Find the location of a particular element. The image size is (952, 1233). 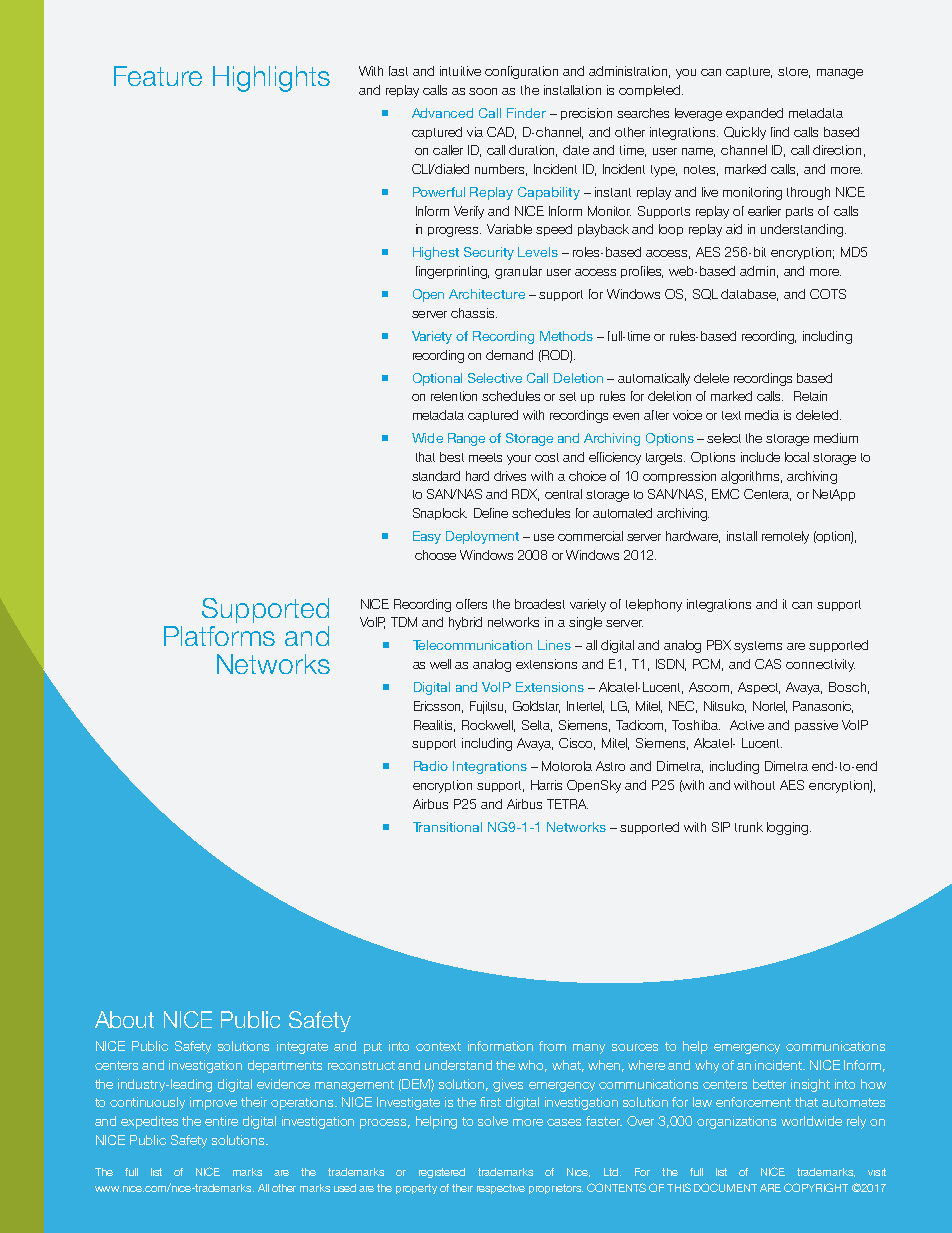

Telecommunication is located at coordinates (472, 645).
